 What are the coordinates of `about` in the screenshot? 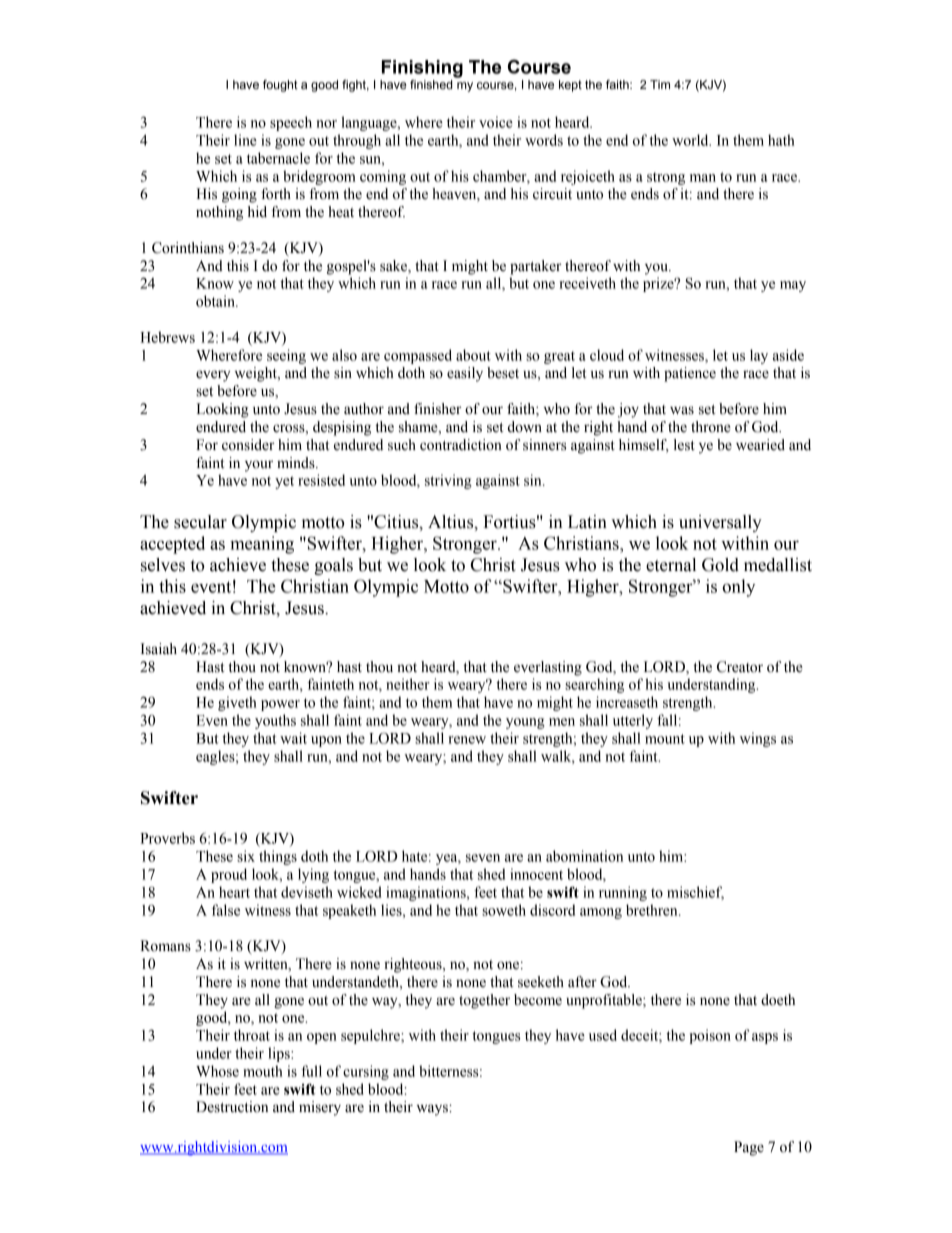 It's located at (473, 355).
